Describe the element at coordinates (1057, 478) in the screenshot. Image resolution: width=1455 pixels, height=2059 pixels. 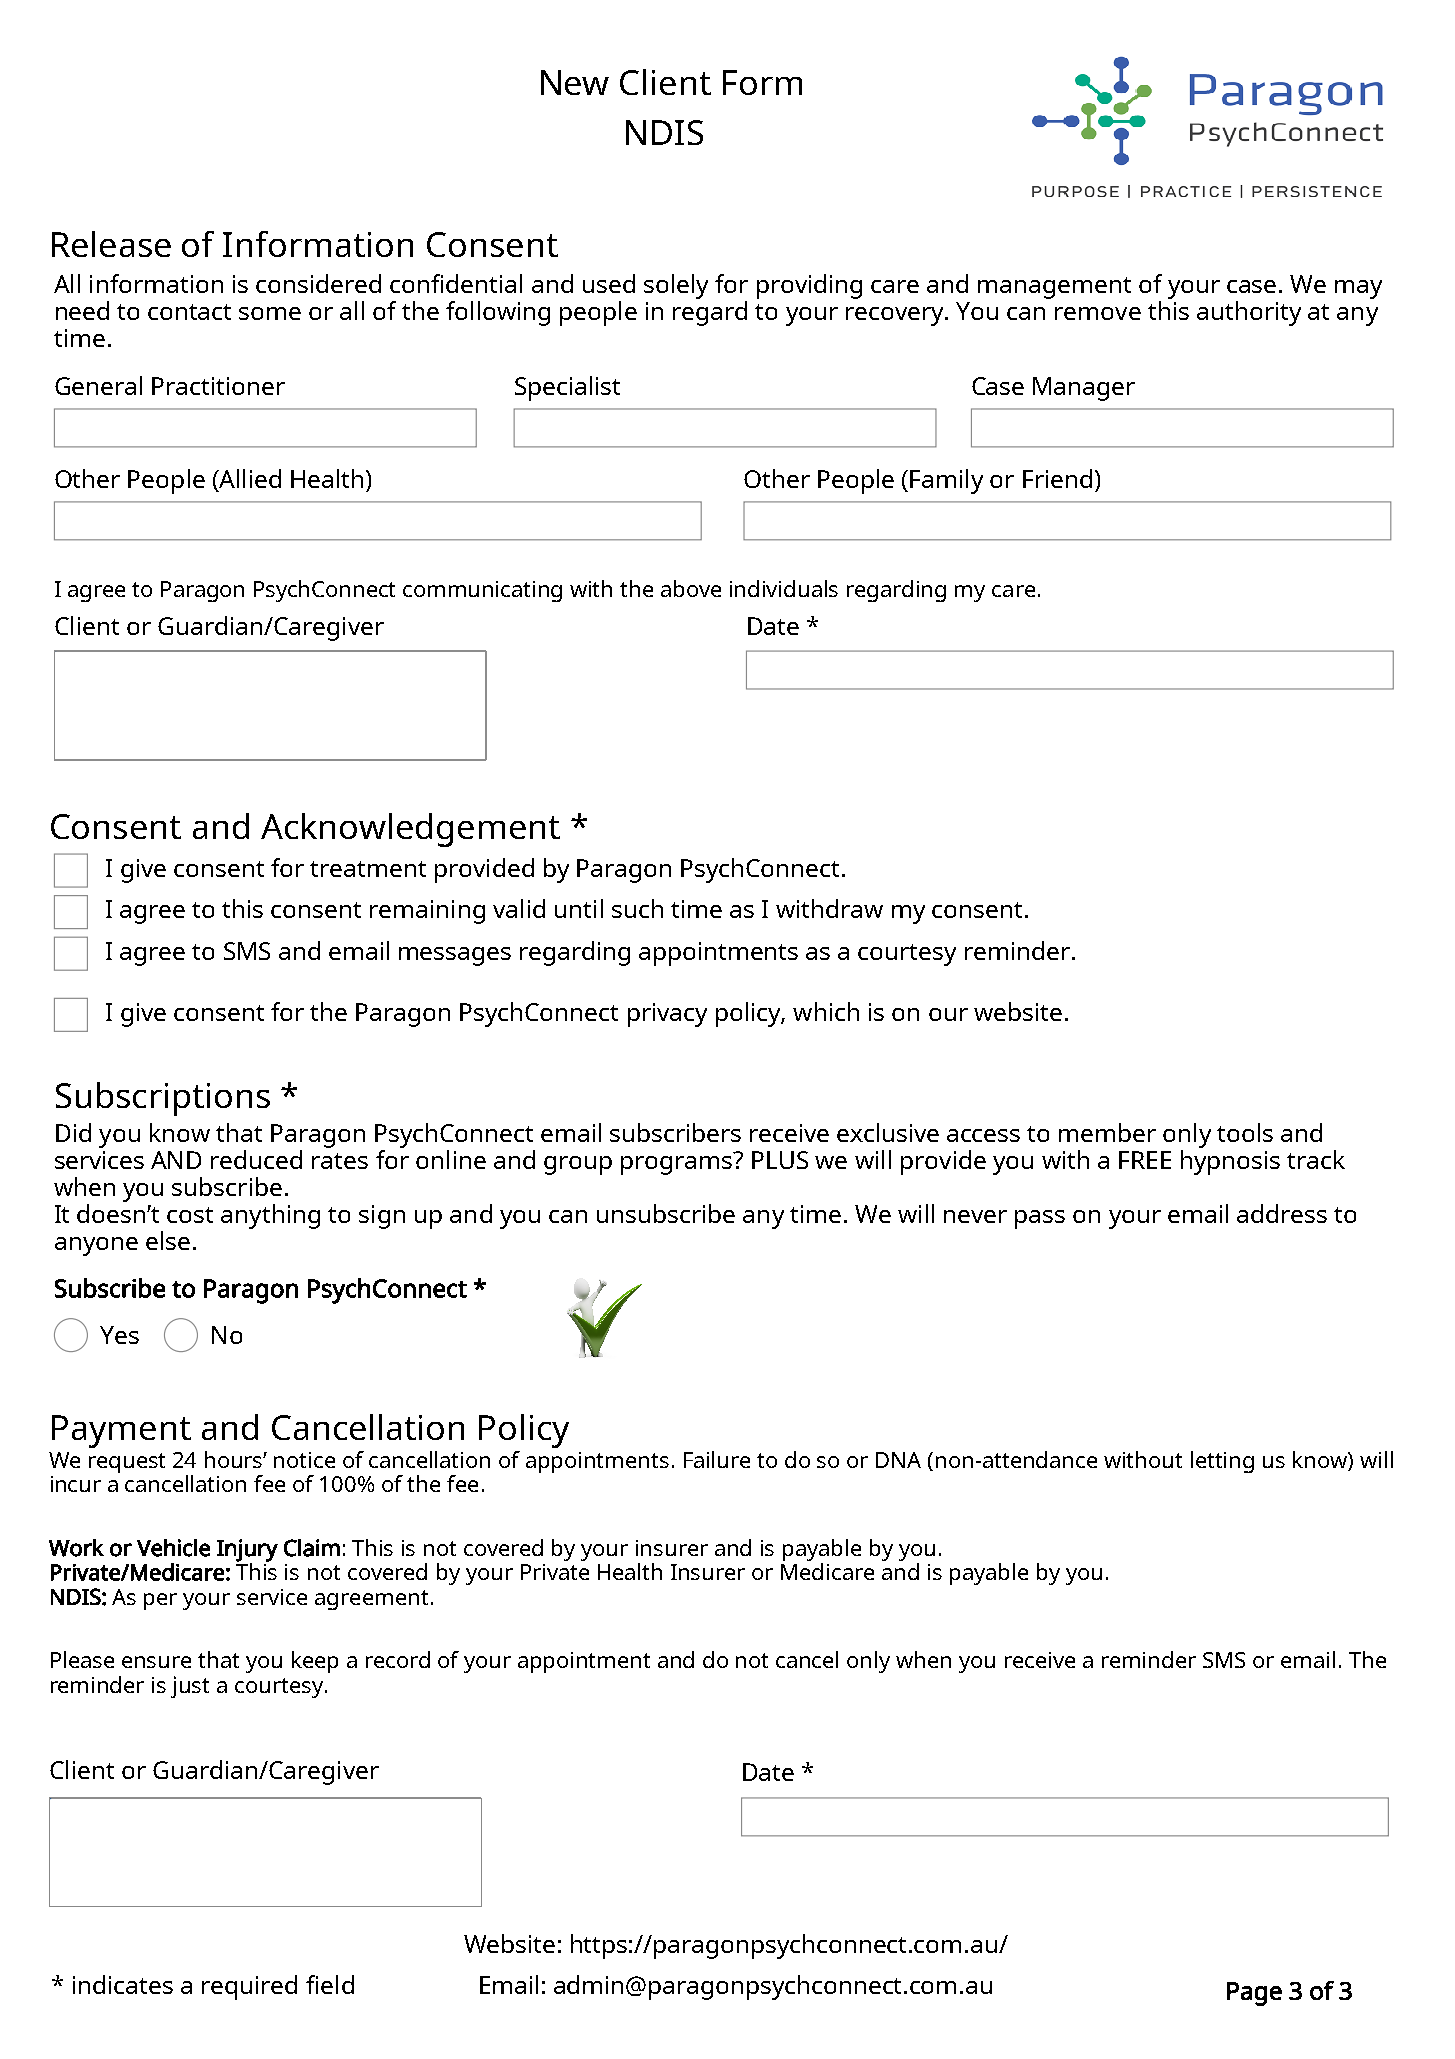
I see `Friend` at that location.
